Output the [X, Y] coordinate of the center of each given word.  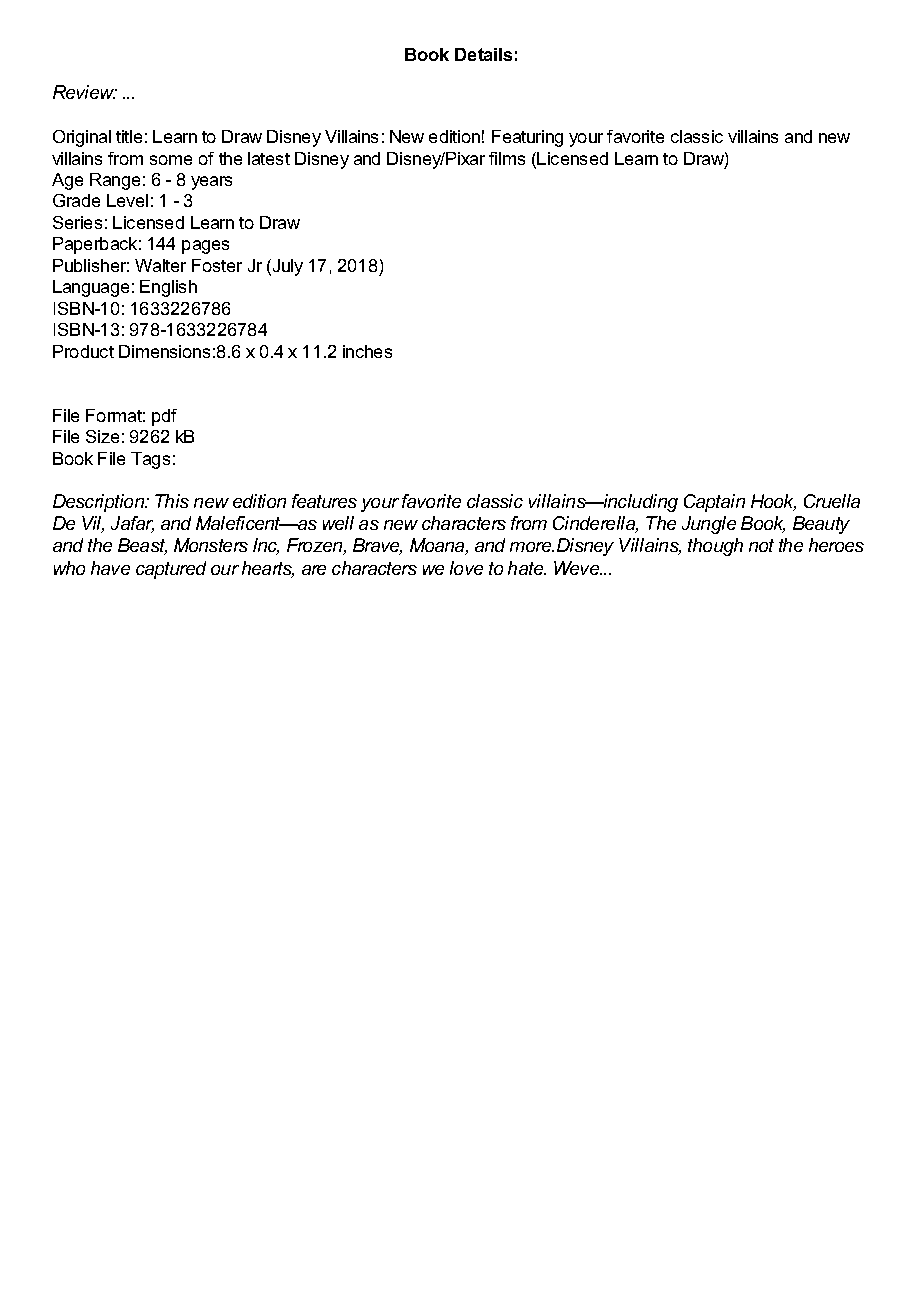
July [286, 267]
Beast [142, 546]
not [761, 545]
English [168, 288]
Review [85, 92]
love [466, 568]
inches [367, 351]
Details [483, 54]
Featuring [527, 138]
